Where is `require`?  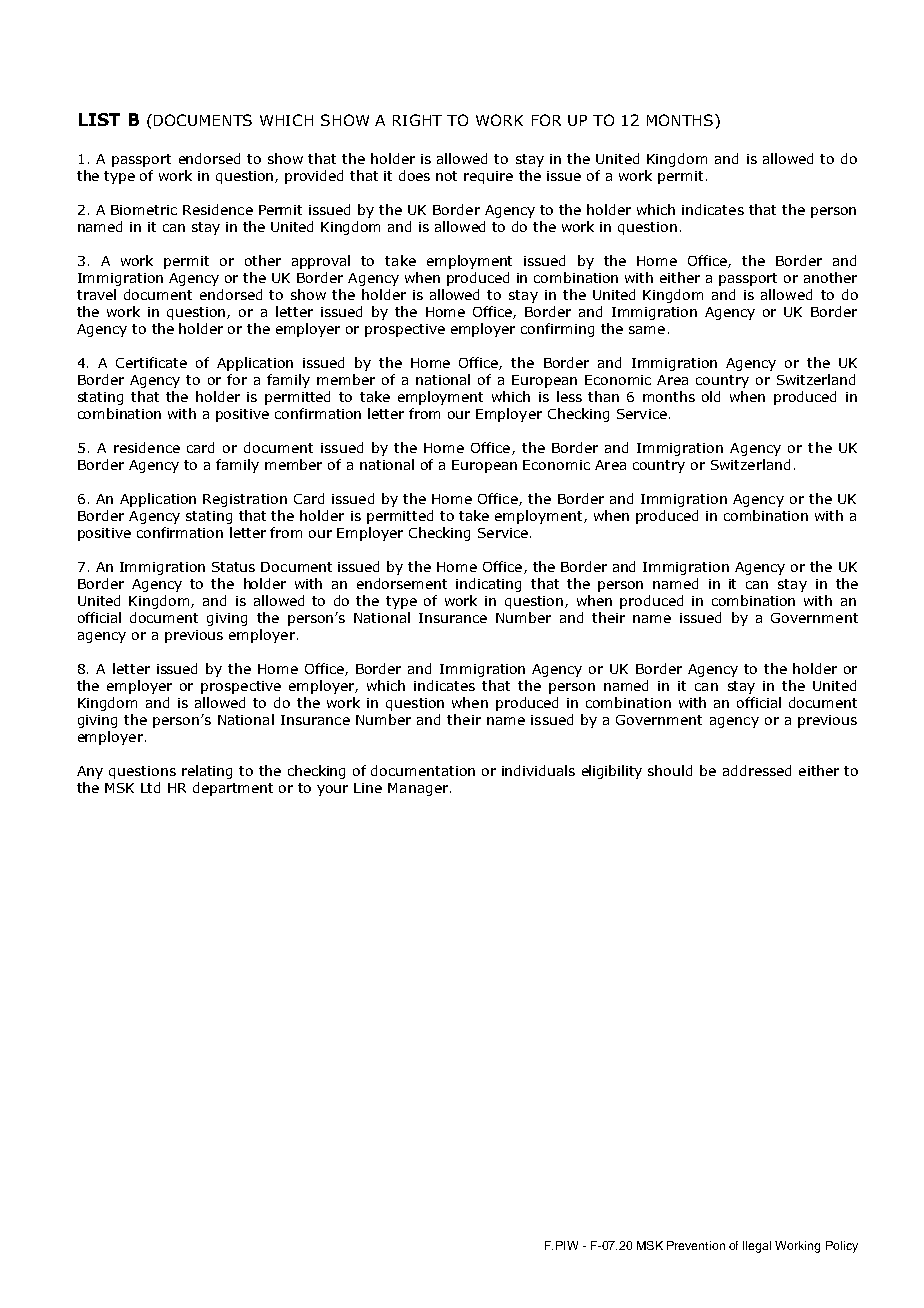 require is located at coordinates (488, 177).
